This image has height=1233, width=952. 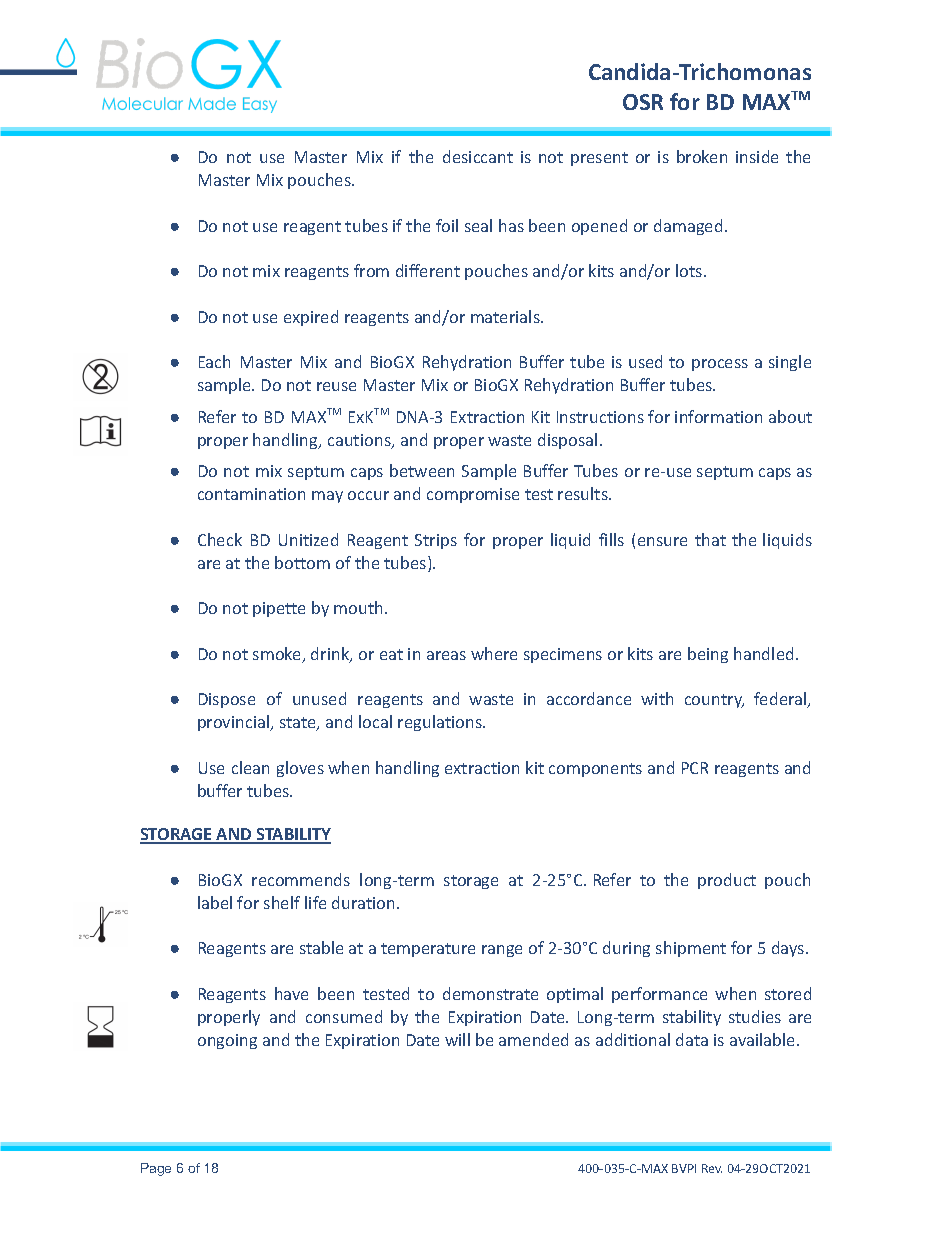 I want to click on information, so click(x=718, y=416).
